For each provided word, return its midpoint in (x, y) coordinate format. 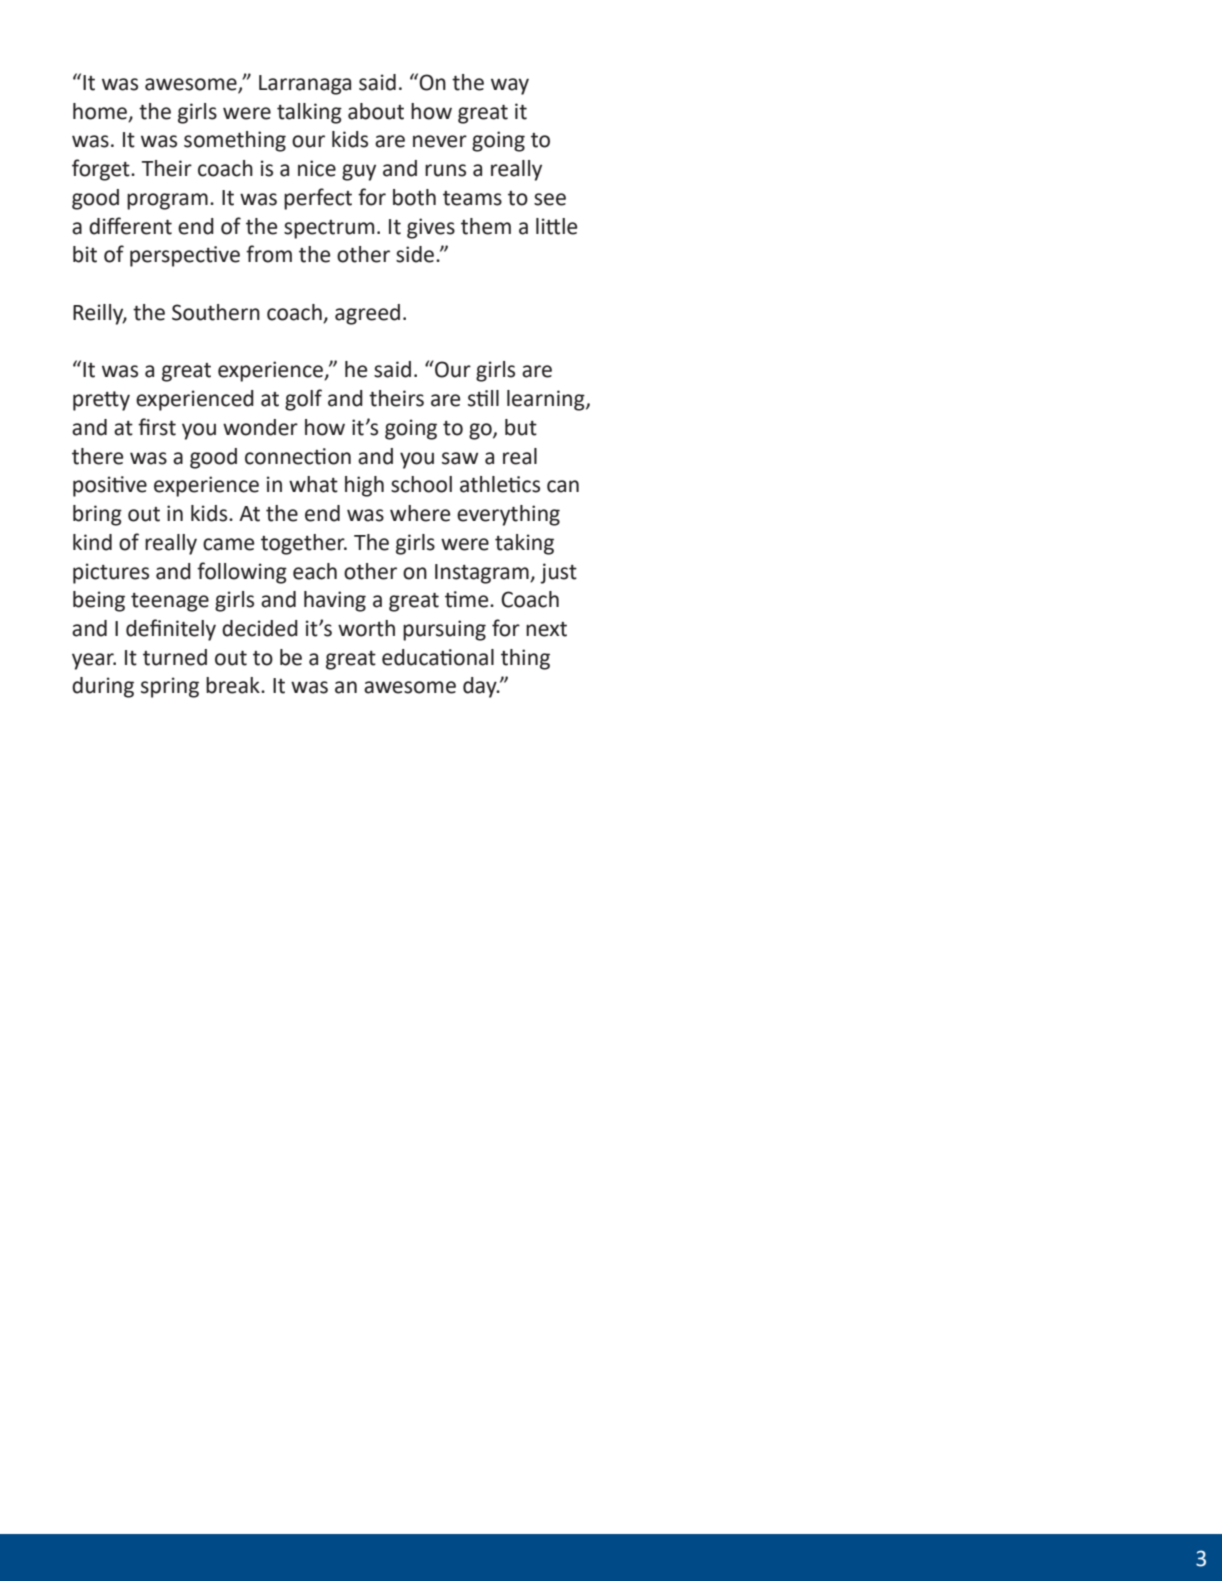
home (100, 111)
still (483, 398)
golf (303, 400)
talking (309, 113)
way (510, 86)
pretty (101, 401)
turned (175, 657)
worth (366, 628)
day (481, 687)
